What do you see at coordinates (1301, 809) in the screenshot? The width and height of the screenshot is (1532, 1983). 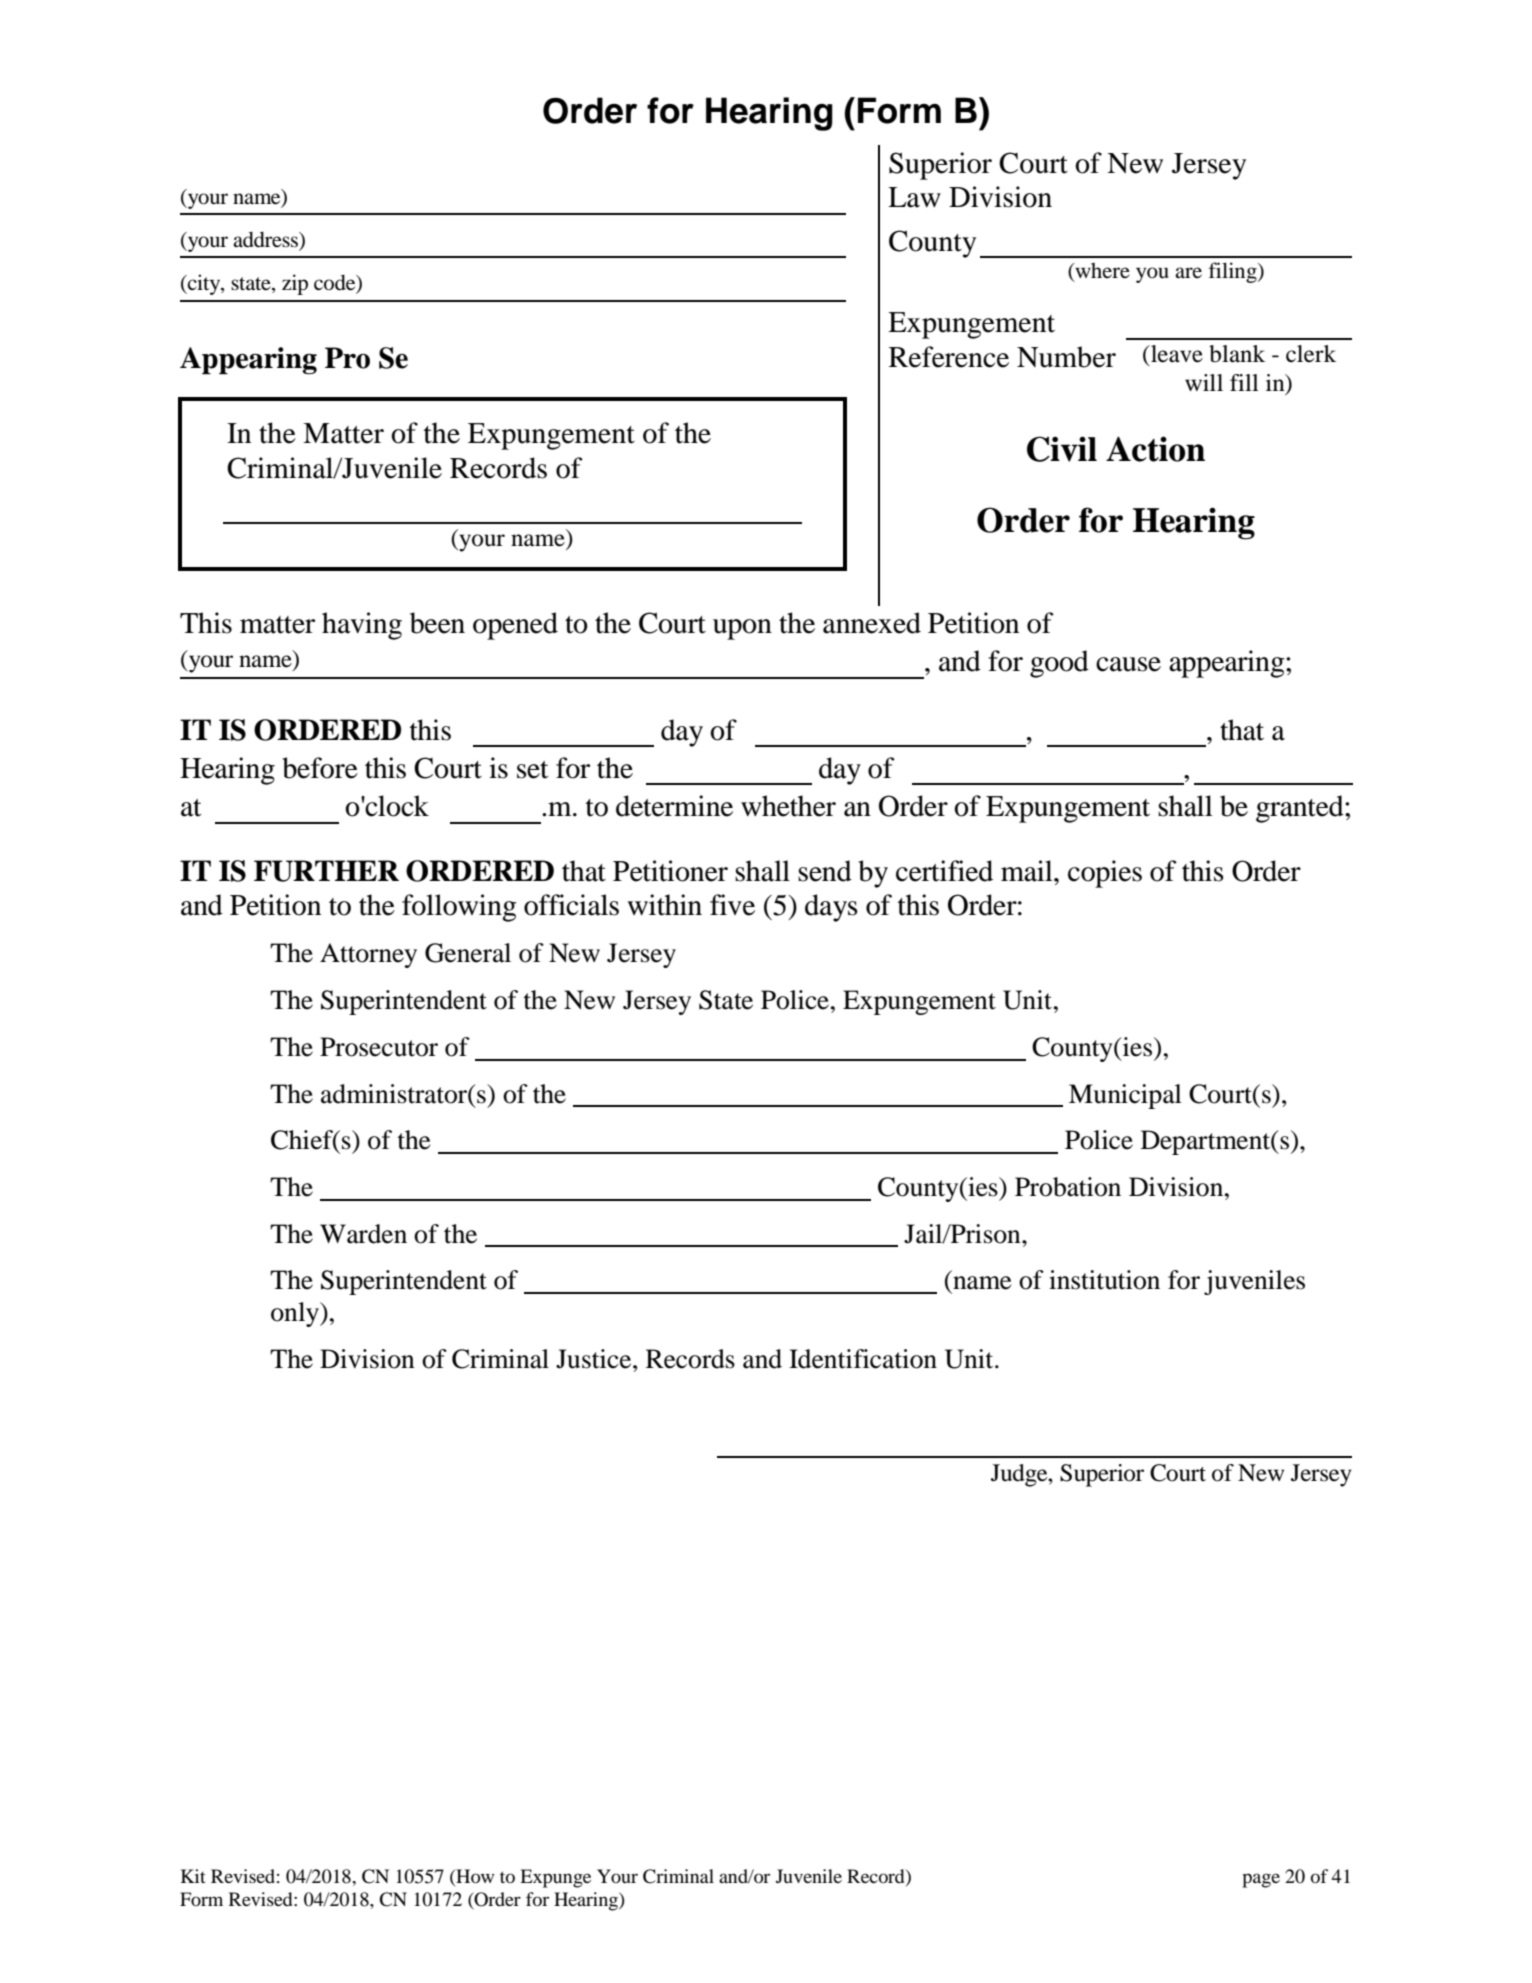 I see `granted` at bounding box center [1301, 809].
